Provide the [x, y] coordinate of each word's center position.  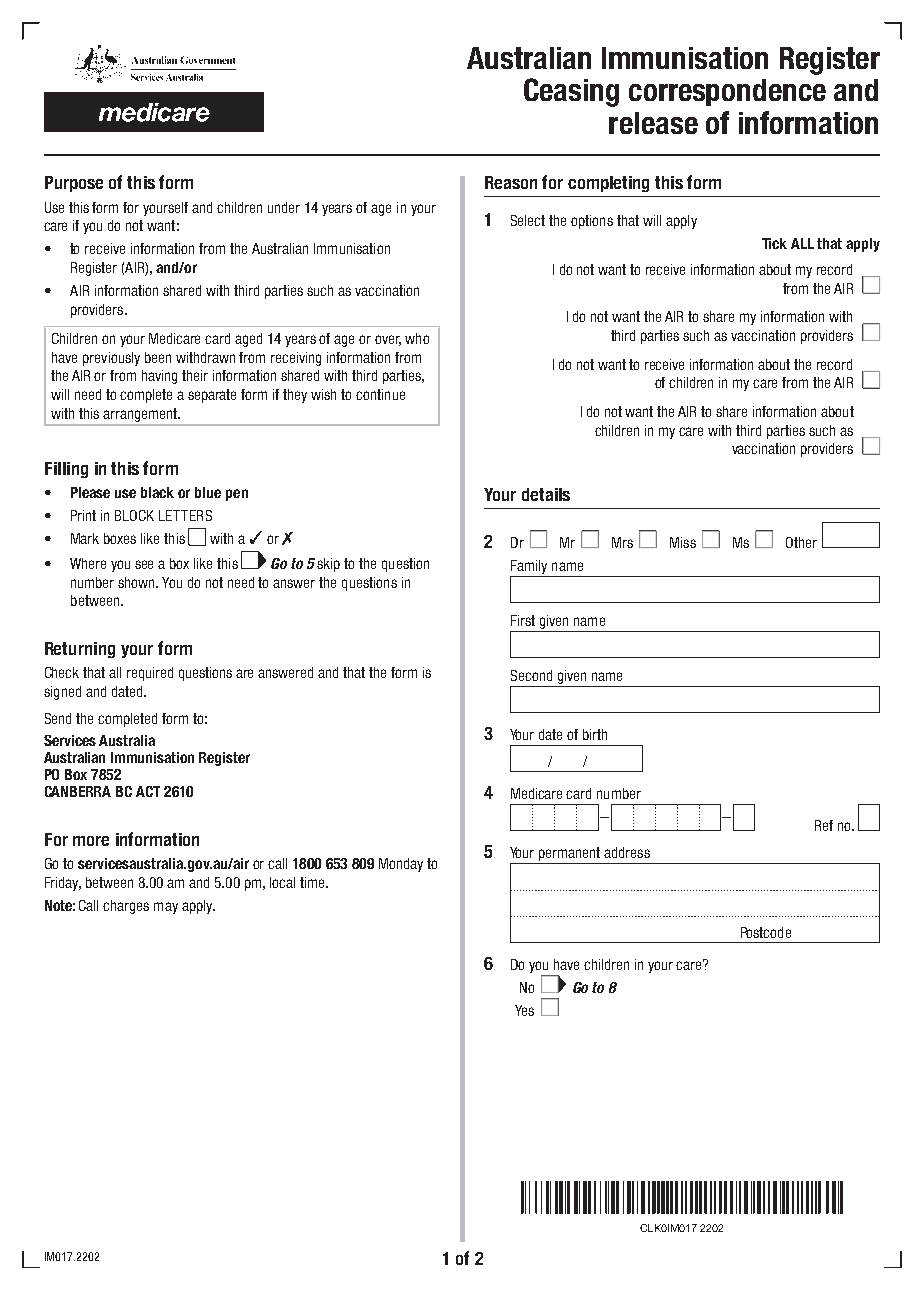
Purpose [74, 184]
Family [529, 567]
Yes [524, 1010]
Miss [683, 542]
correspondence [727, 92]
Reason [511, 182]
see [144, 564]
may [166, 908]
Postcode [766, 932]
